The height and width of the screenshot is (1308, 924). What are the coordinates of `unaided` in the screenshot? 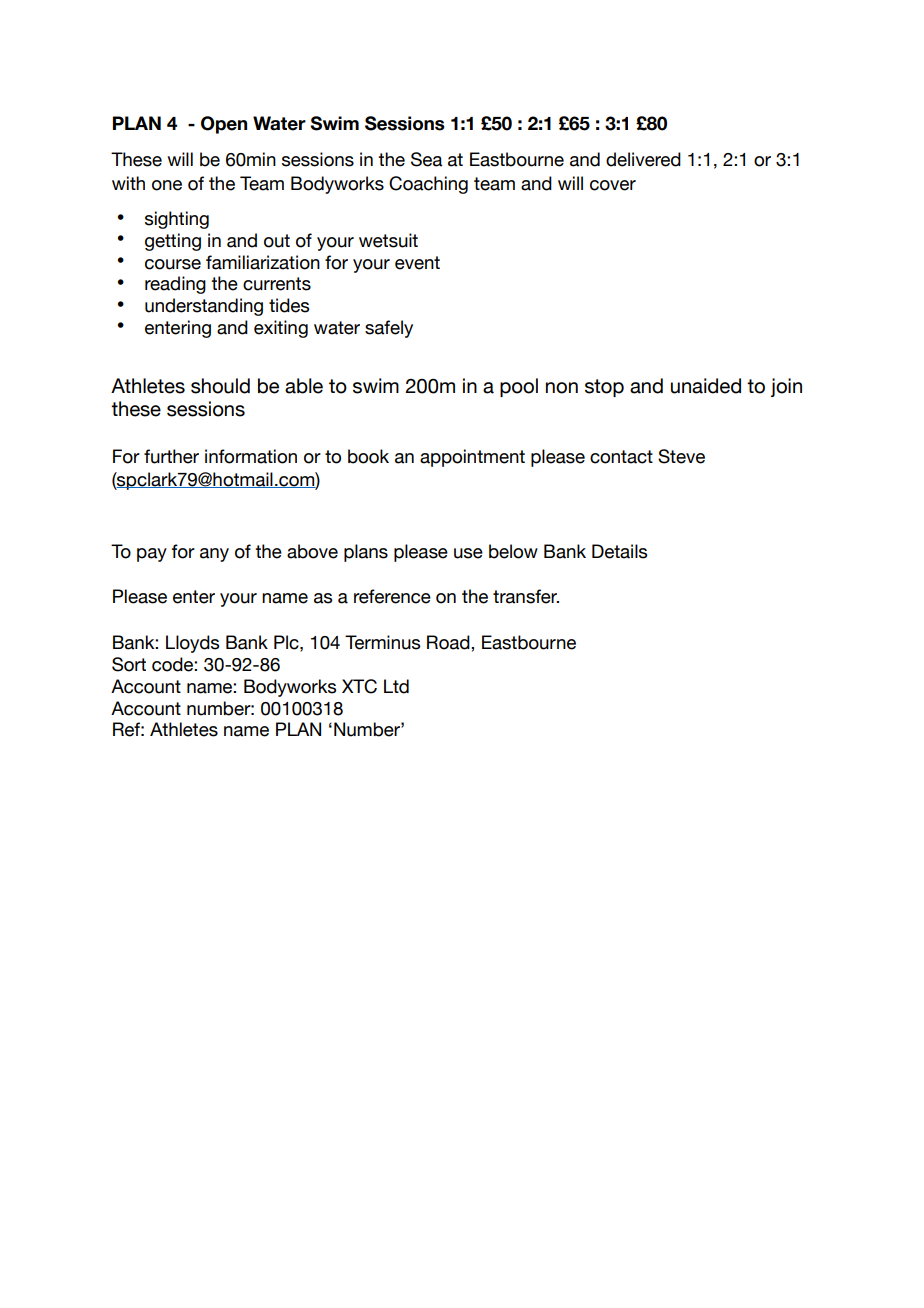 It's located at (706, 386).
